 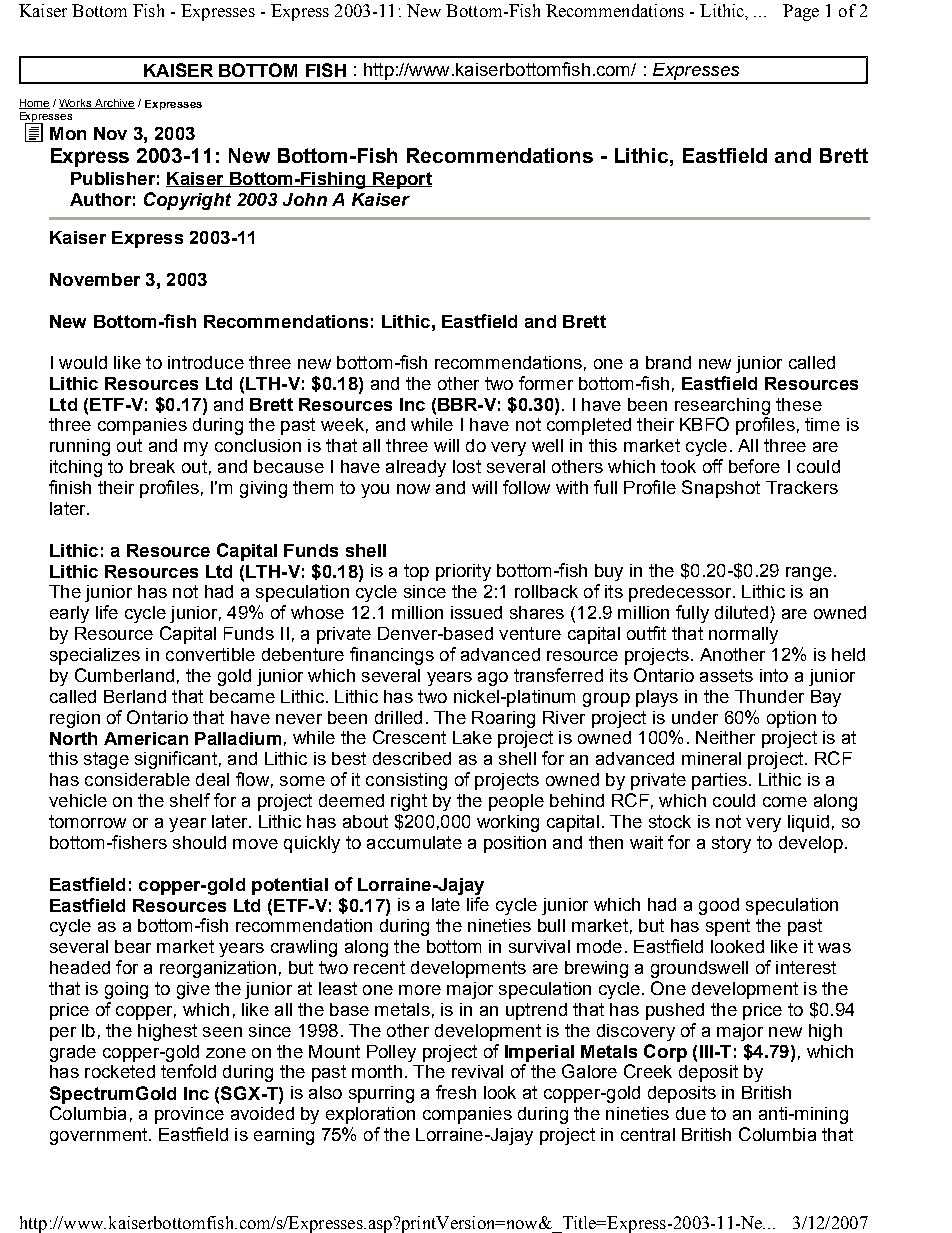 I want to click on Report, so click(x=401, y=180).
